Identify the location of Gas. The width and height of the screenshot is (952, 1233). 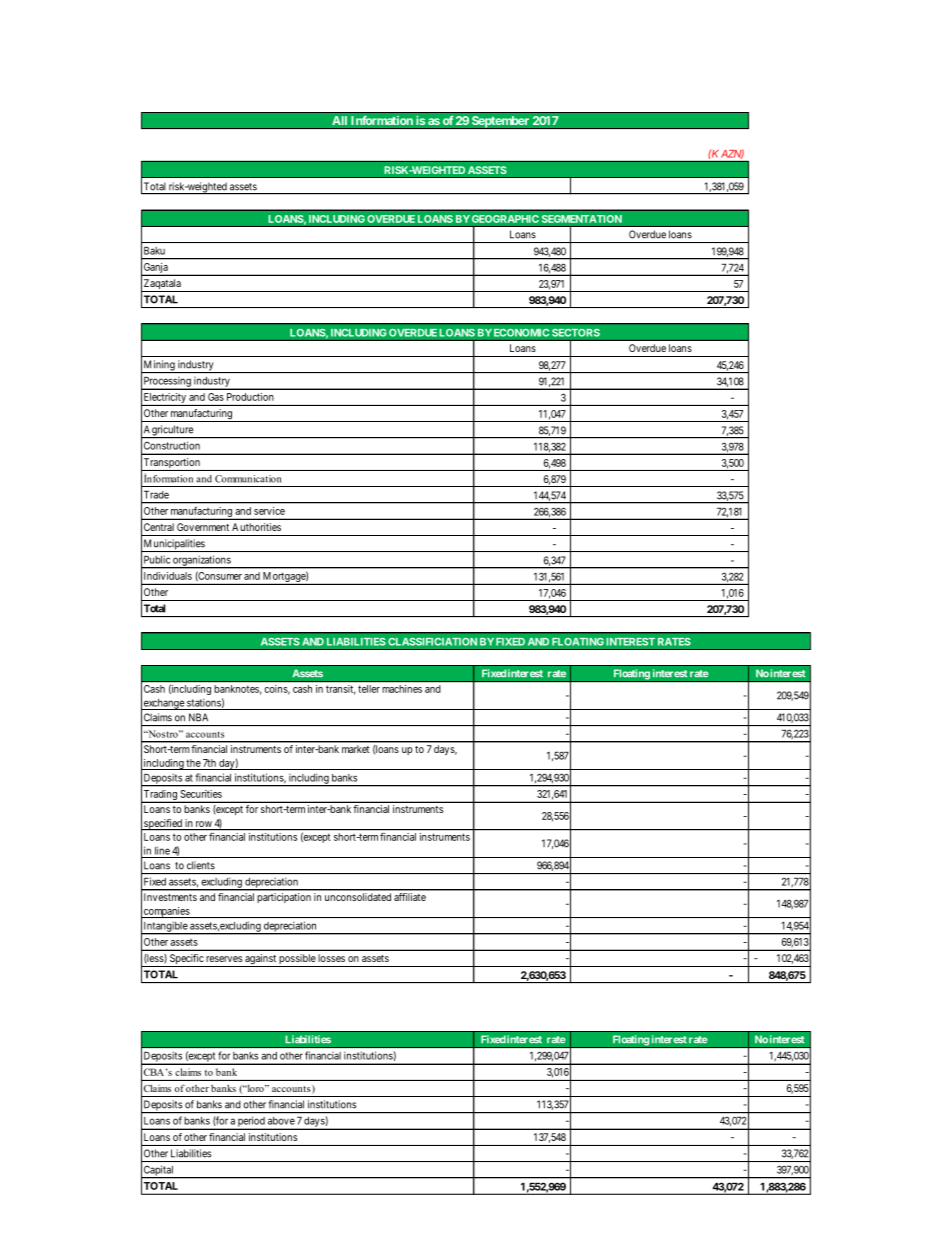
(216, 397).
